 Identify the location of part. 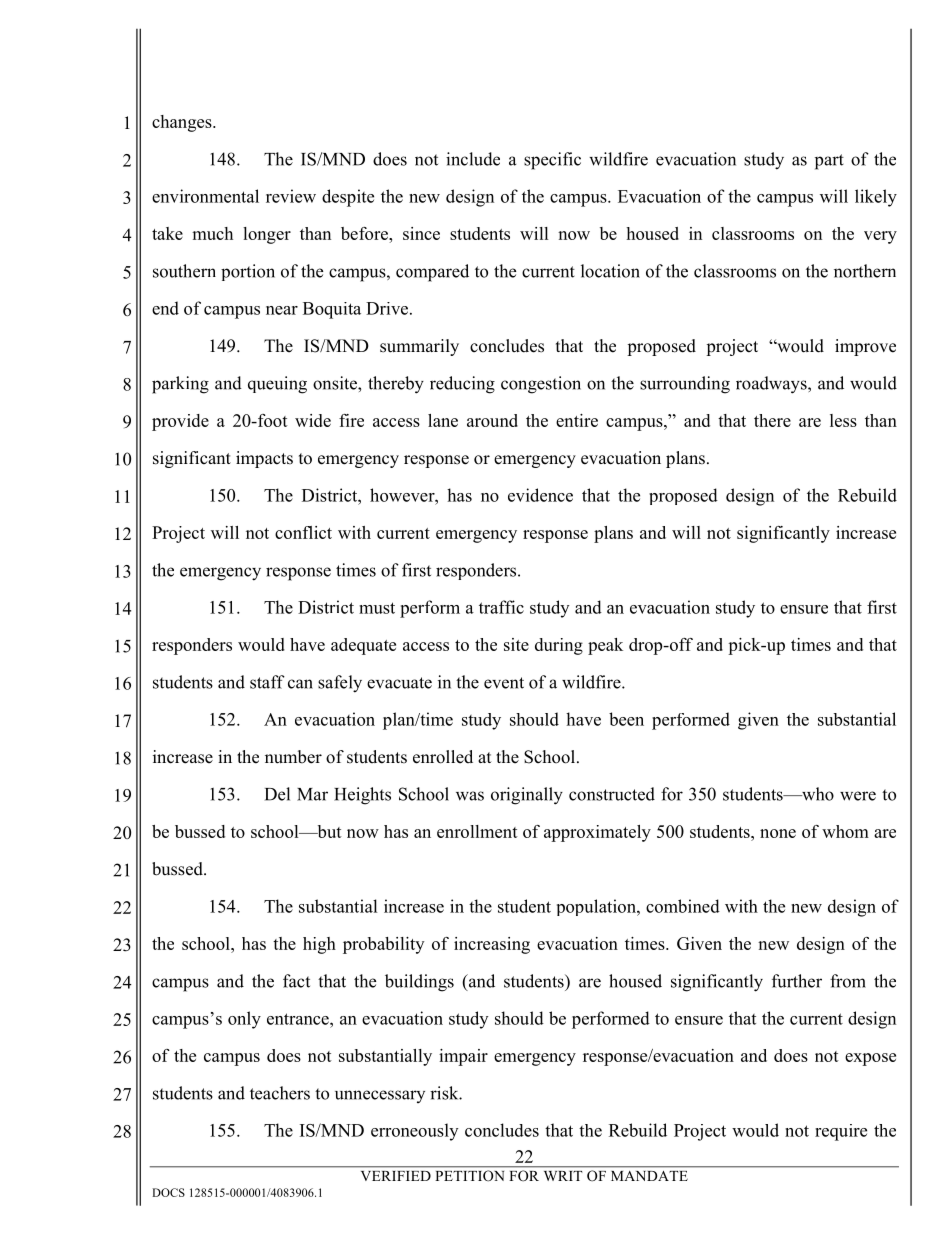
(829, 162).
